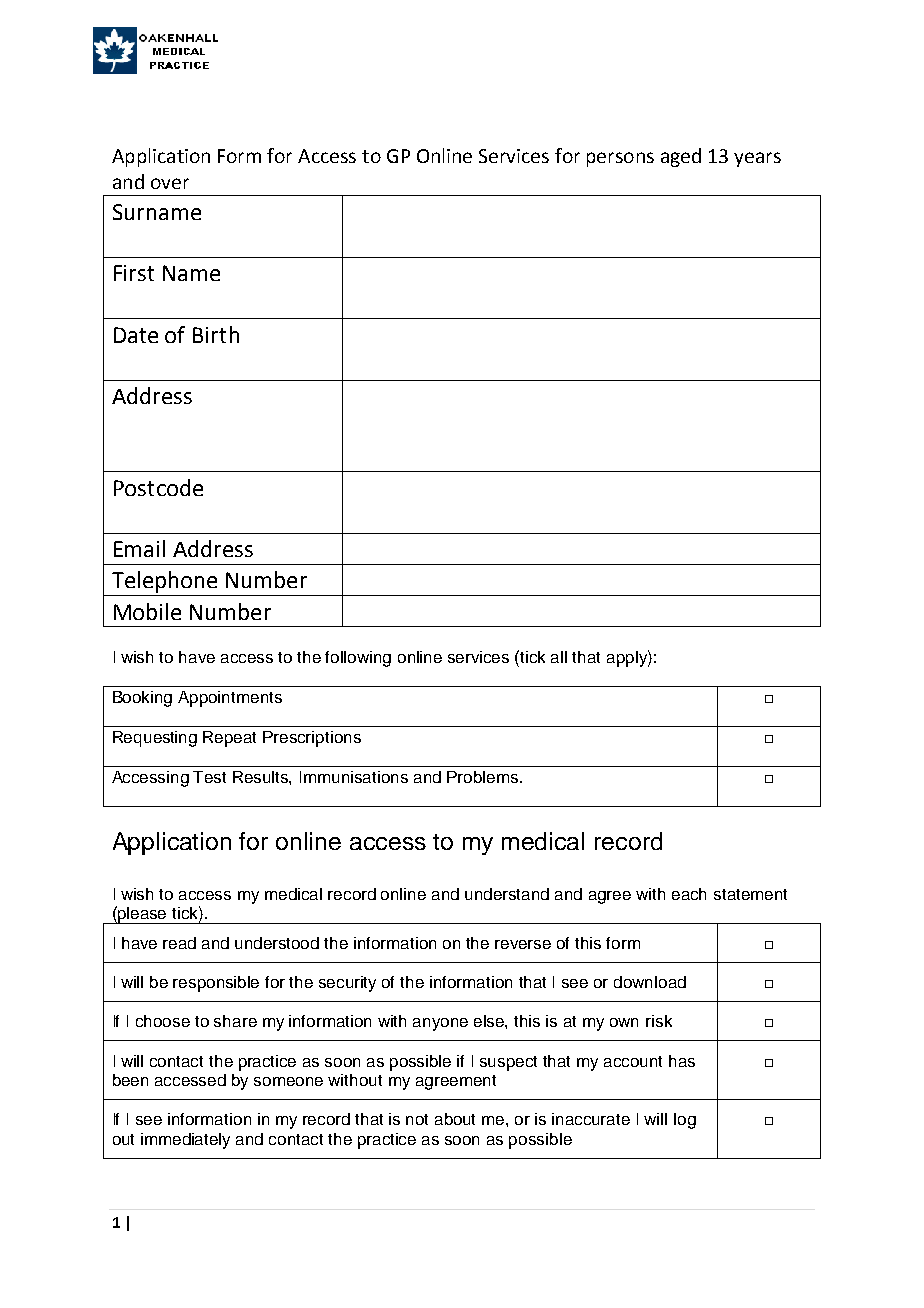 This screenshot has height=1308, width=924. Describe the element at coordinates (209, 777) in the screenshot. I see `Test` at that location.
